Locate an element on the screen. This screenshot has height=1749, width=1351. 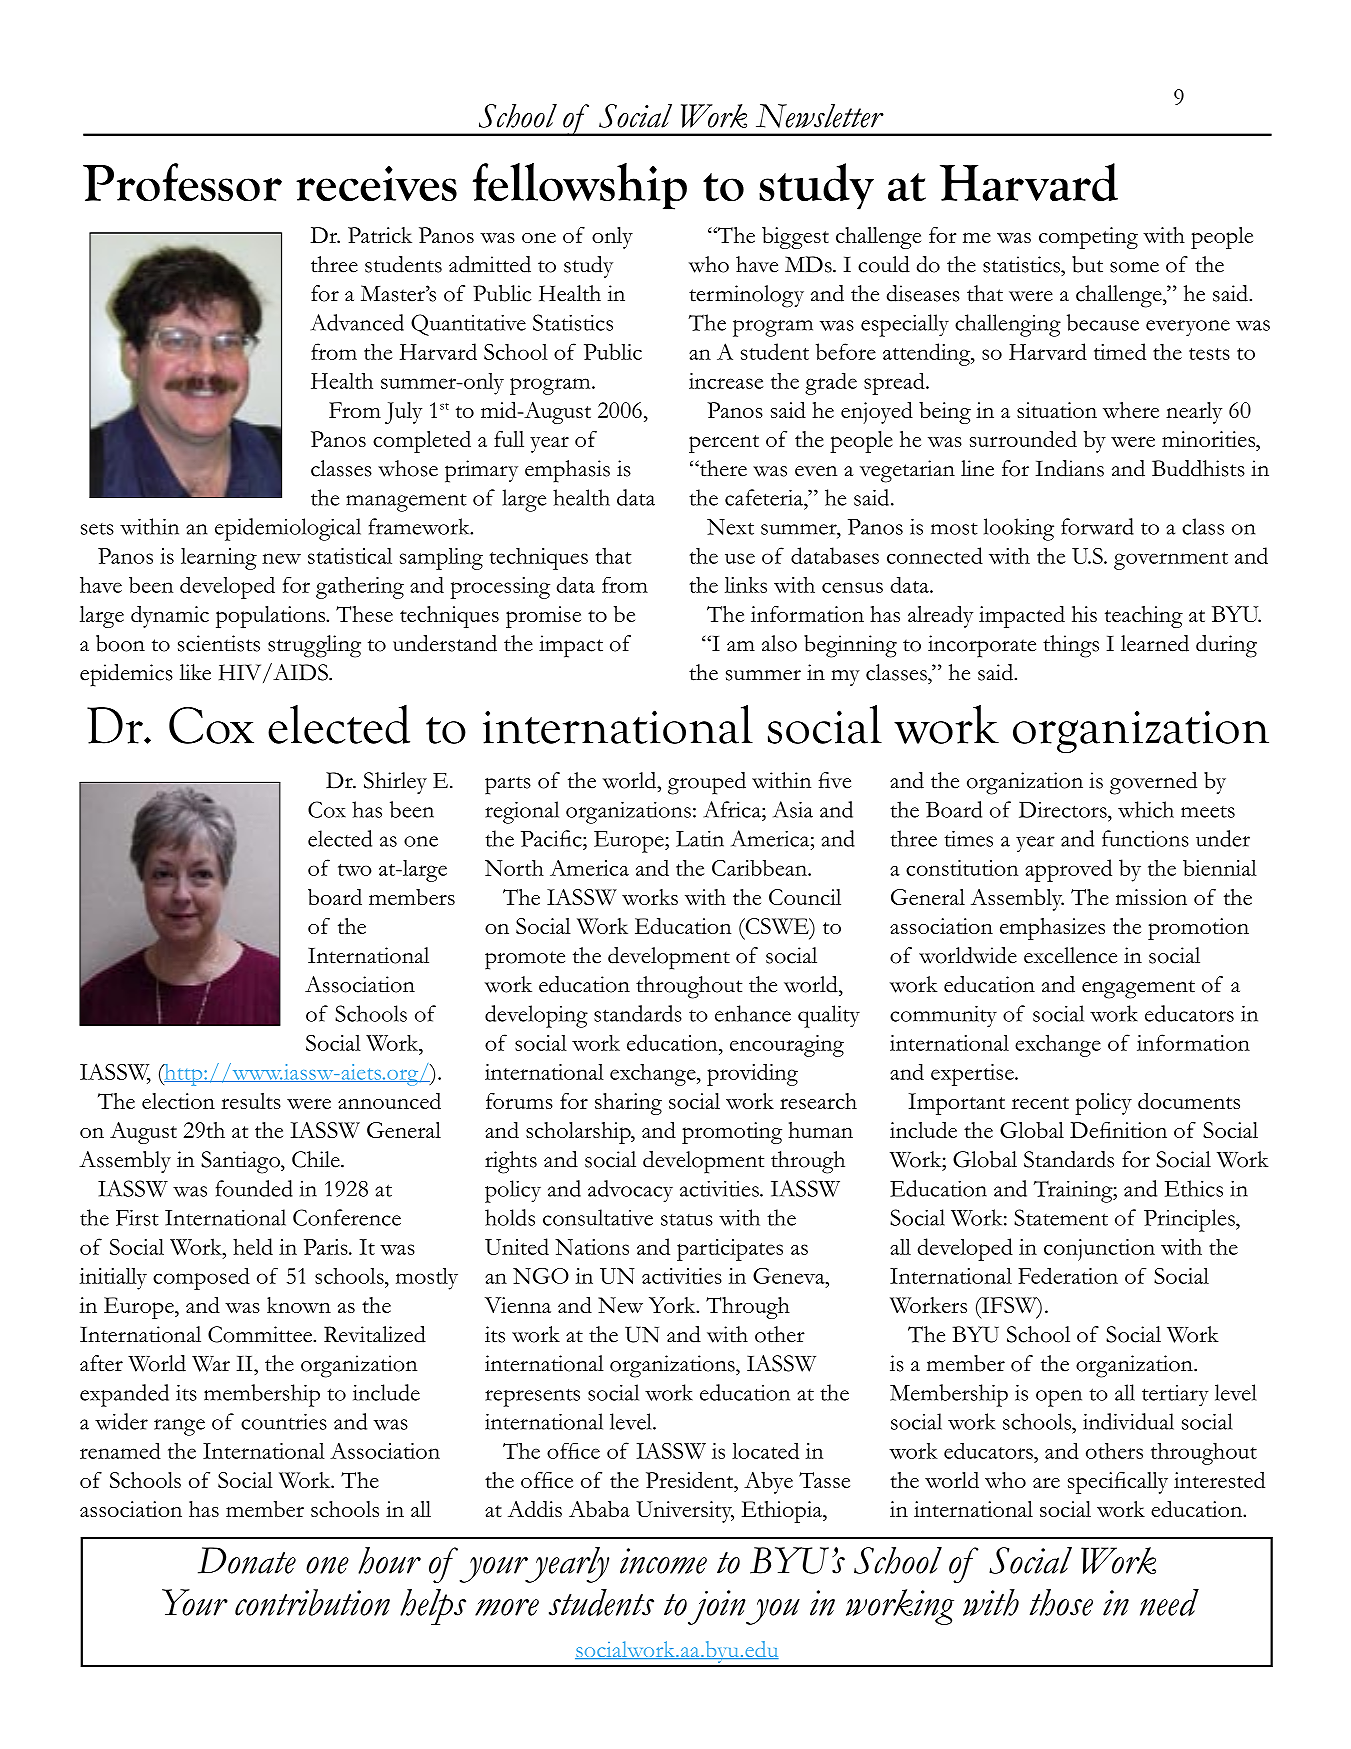
Professor is located at coordinates (182, 182).
